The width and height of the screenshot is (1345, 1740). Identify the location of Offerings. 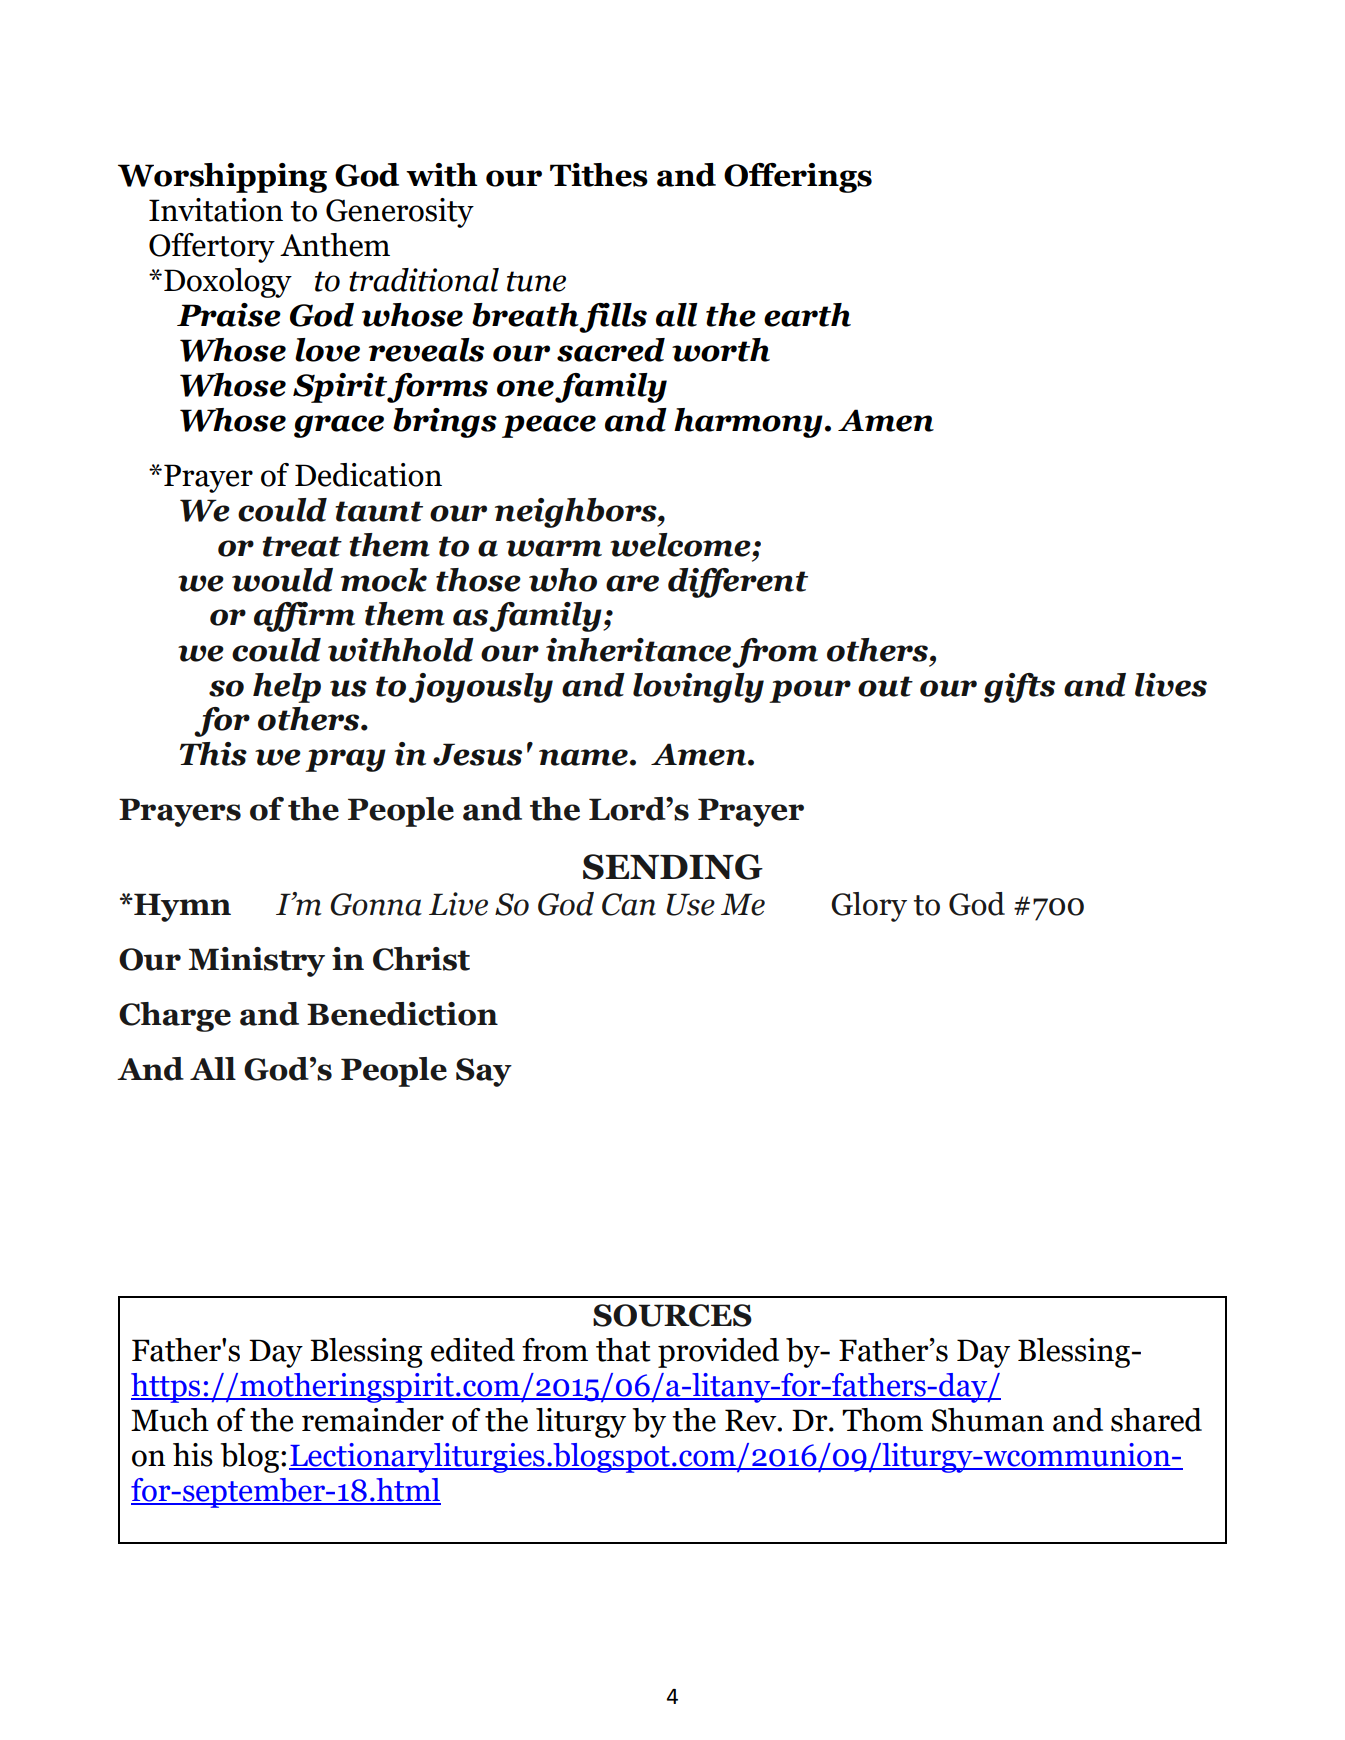
(798, 178).
